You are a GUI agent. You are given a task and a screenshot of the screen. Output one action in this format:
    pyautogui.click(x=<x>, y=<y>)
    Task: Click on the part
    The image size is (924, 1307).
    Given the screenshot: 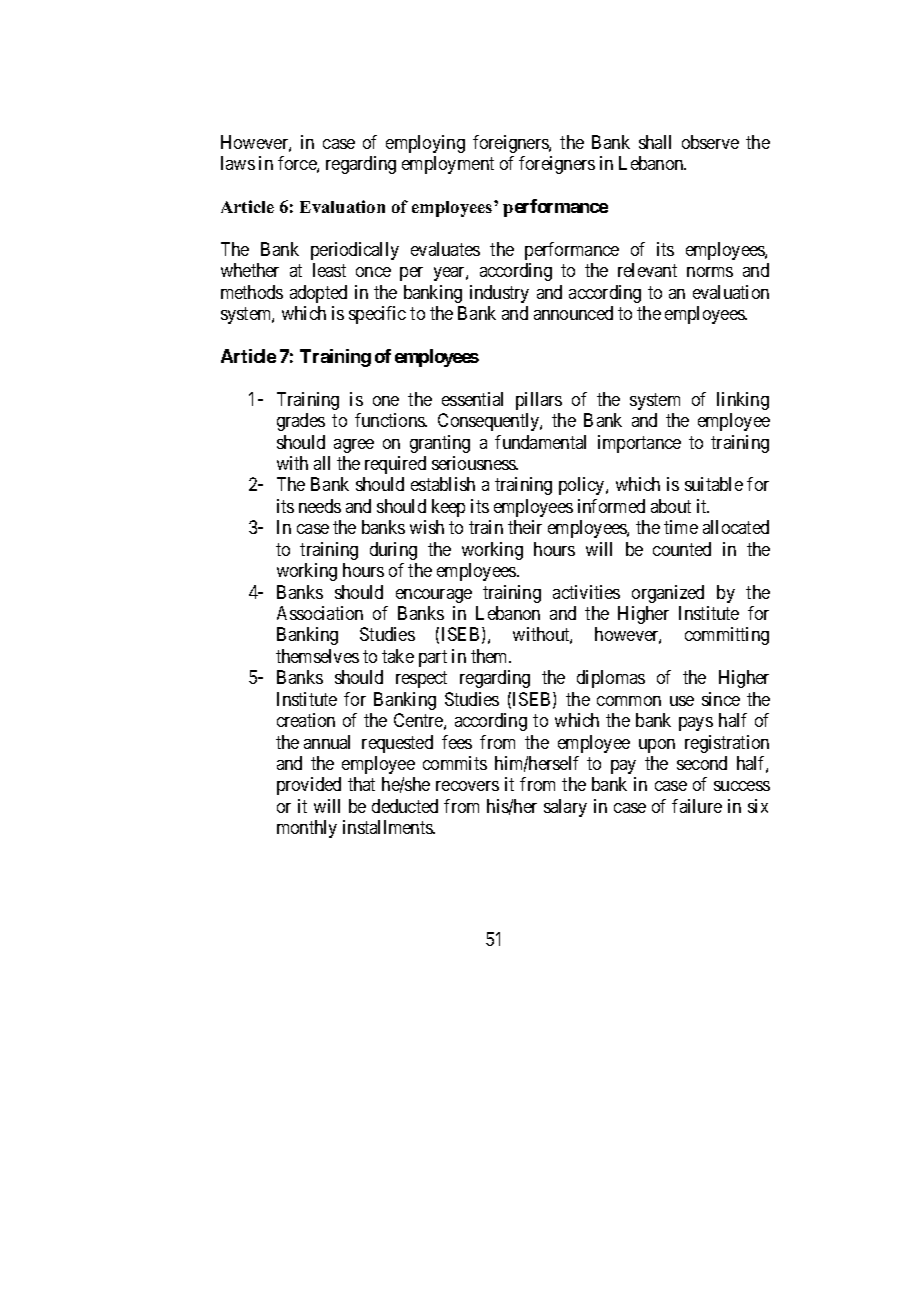 What is the action you would take?
    pyautogui.click(x=433, y=658)
